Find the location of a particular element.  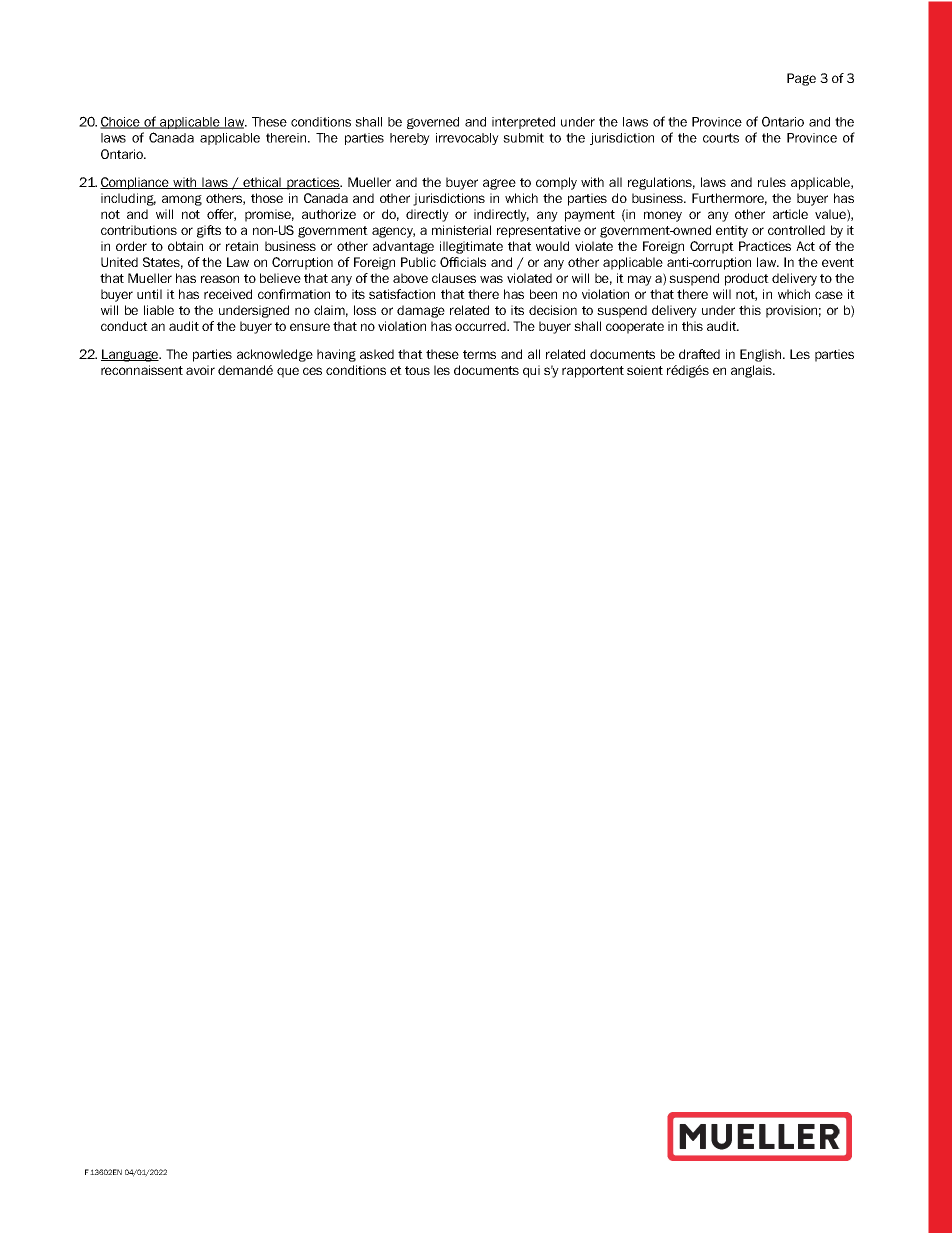

ethical is located at coordinates (262, 183).
